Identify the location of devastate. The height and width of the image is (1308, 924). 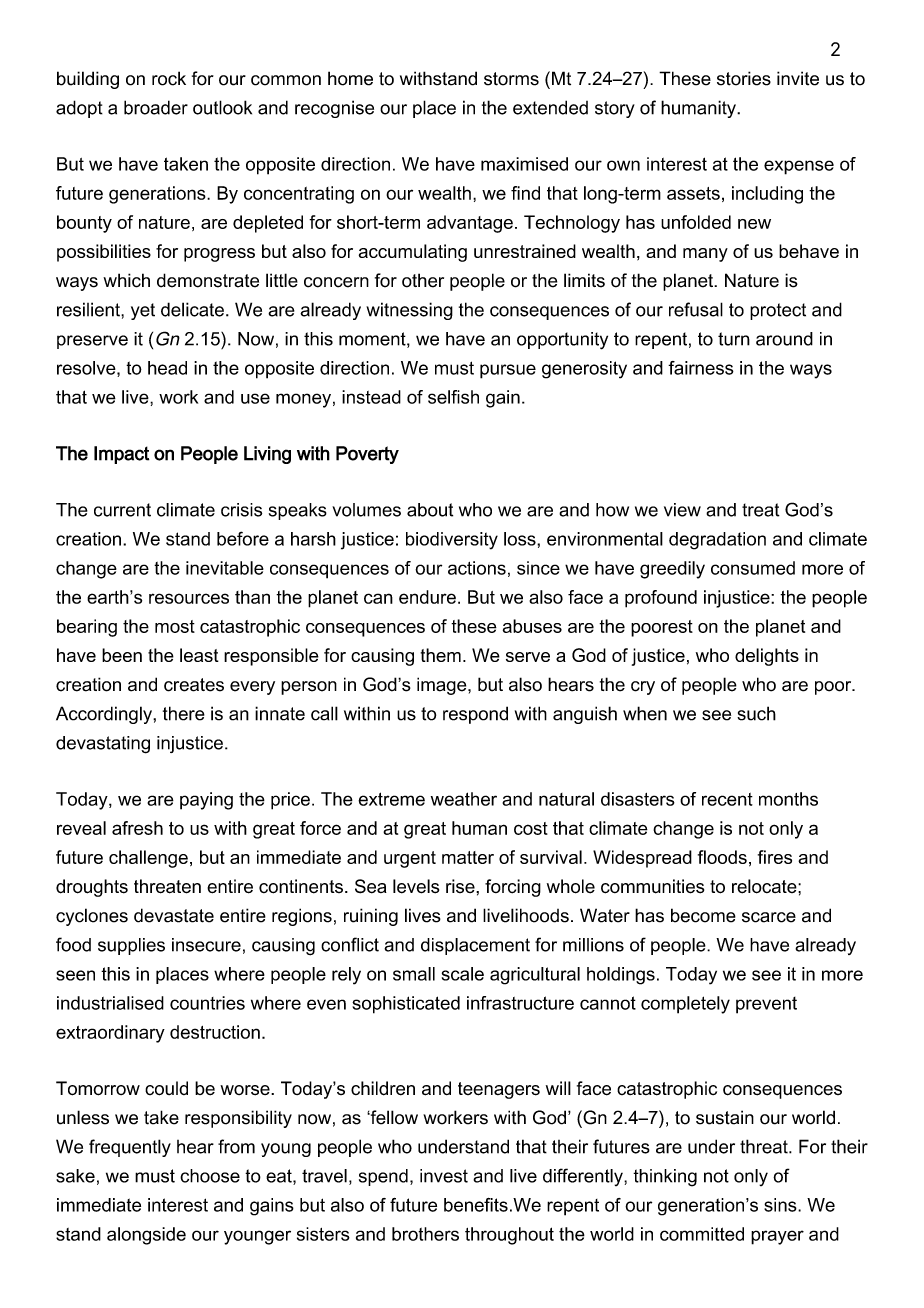
(174, 915).
